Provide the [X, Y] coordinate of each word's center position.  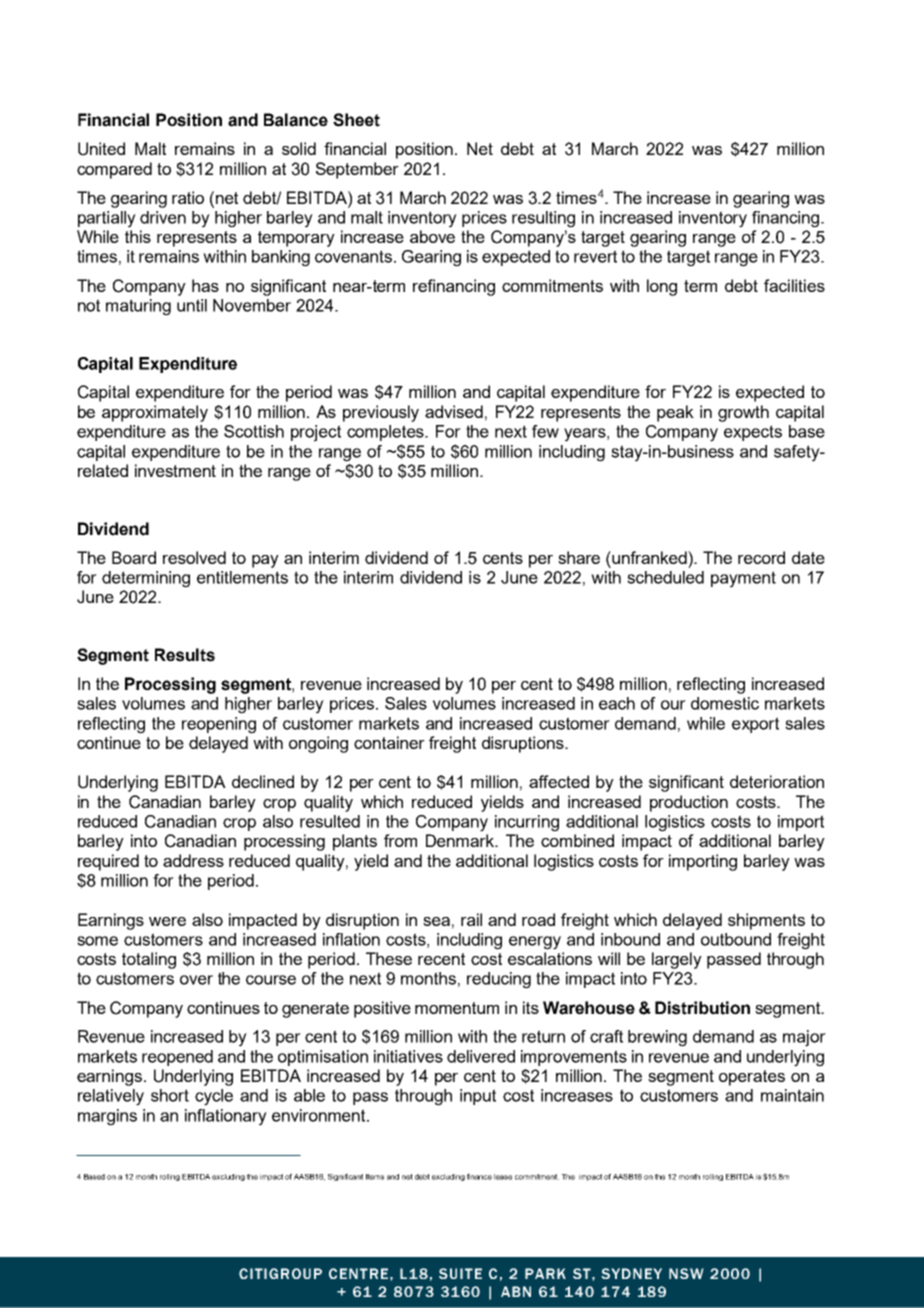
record [761, 557]
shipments [766, 921]
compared [114, 170]
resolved [194, 557]
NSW [686, 1273]
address [193, 860]
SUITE [460, 1273]
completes [386, 433]
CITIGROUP [280, 1273]
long [662, 287]
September [357, 170]
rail [471, 919]
